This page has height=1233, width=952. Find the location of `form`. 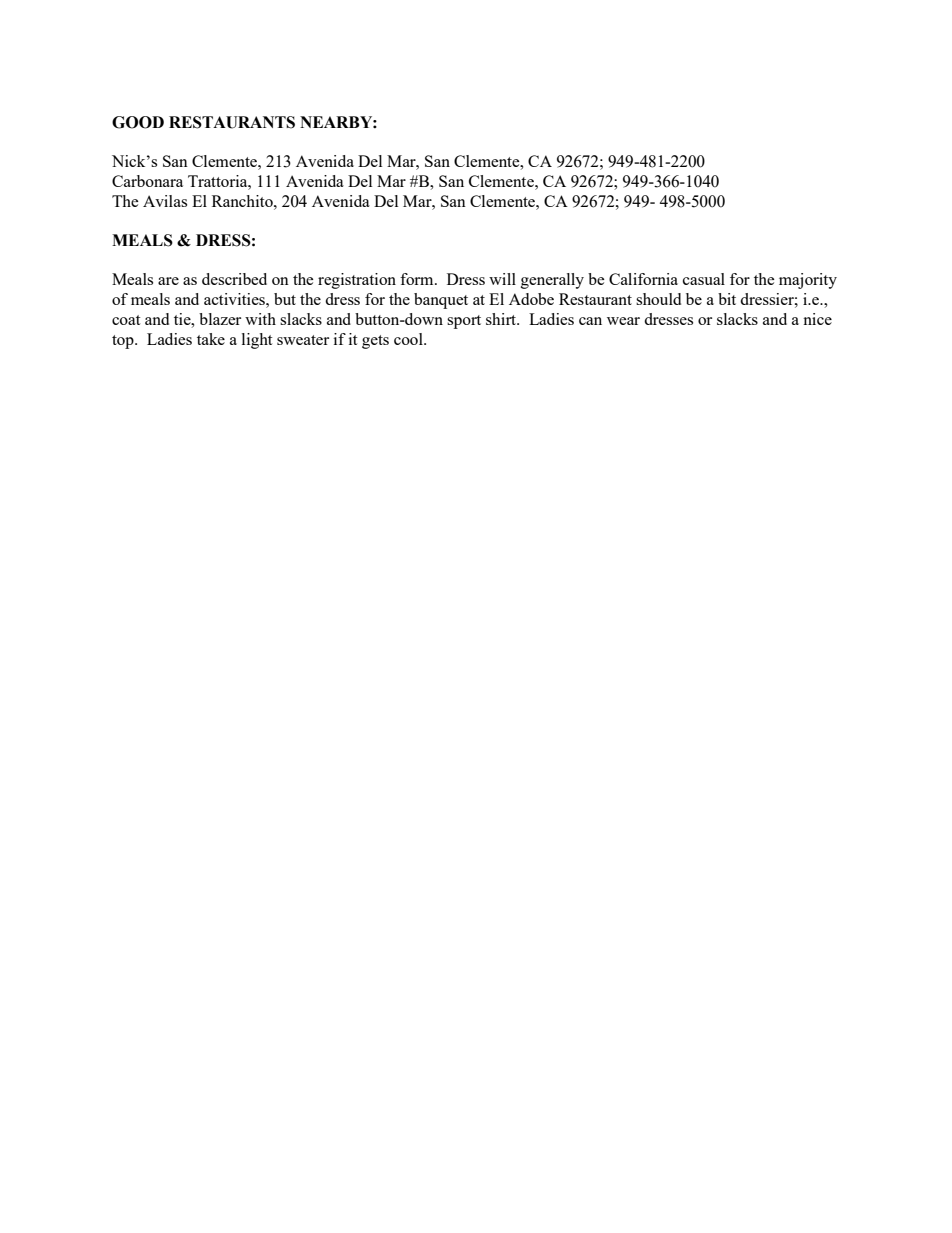

form is located at coordinates (418, 279).
